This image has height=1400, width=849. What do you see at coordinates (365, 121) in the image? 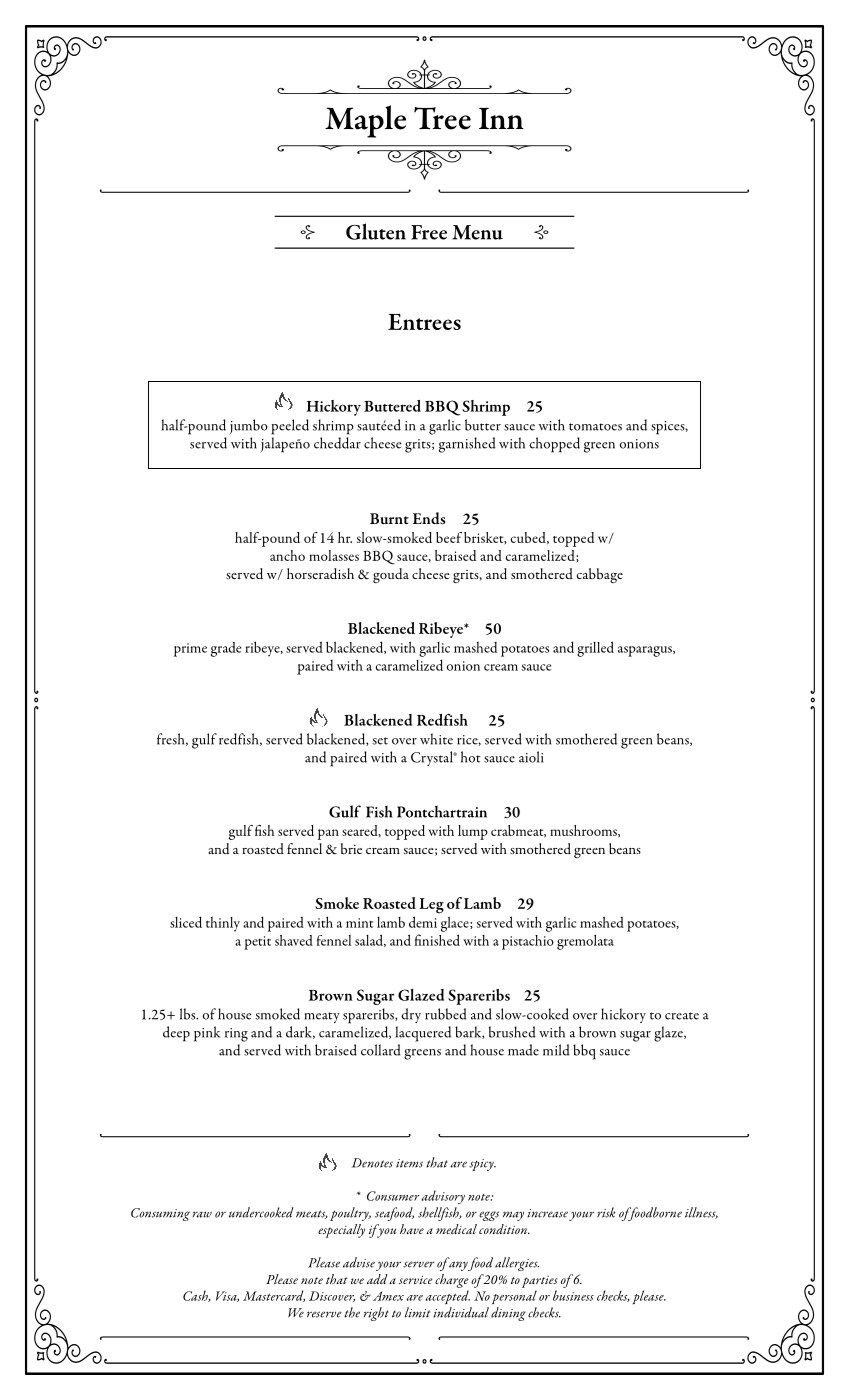
I see `Maple` at bounding box center [365, 121].
